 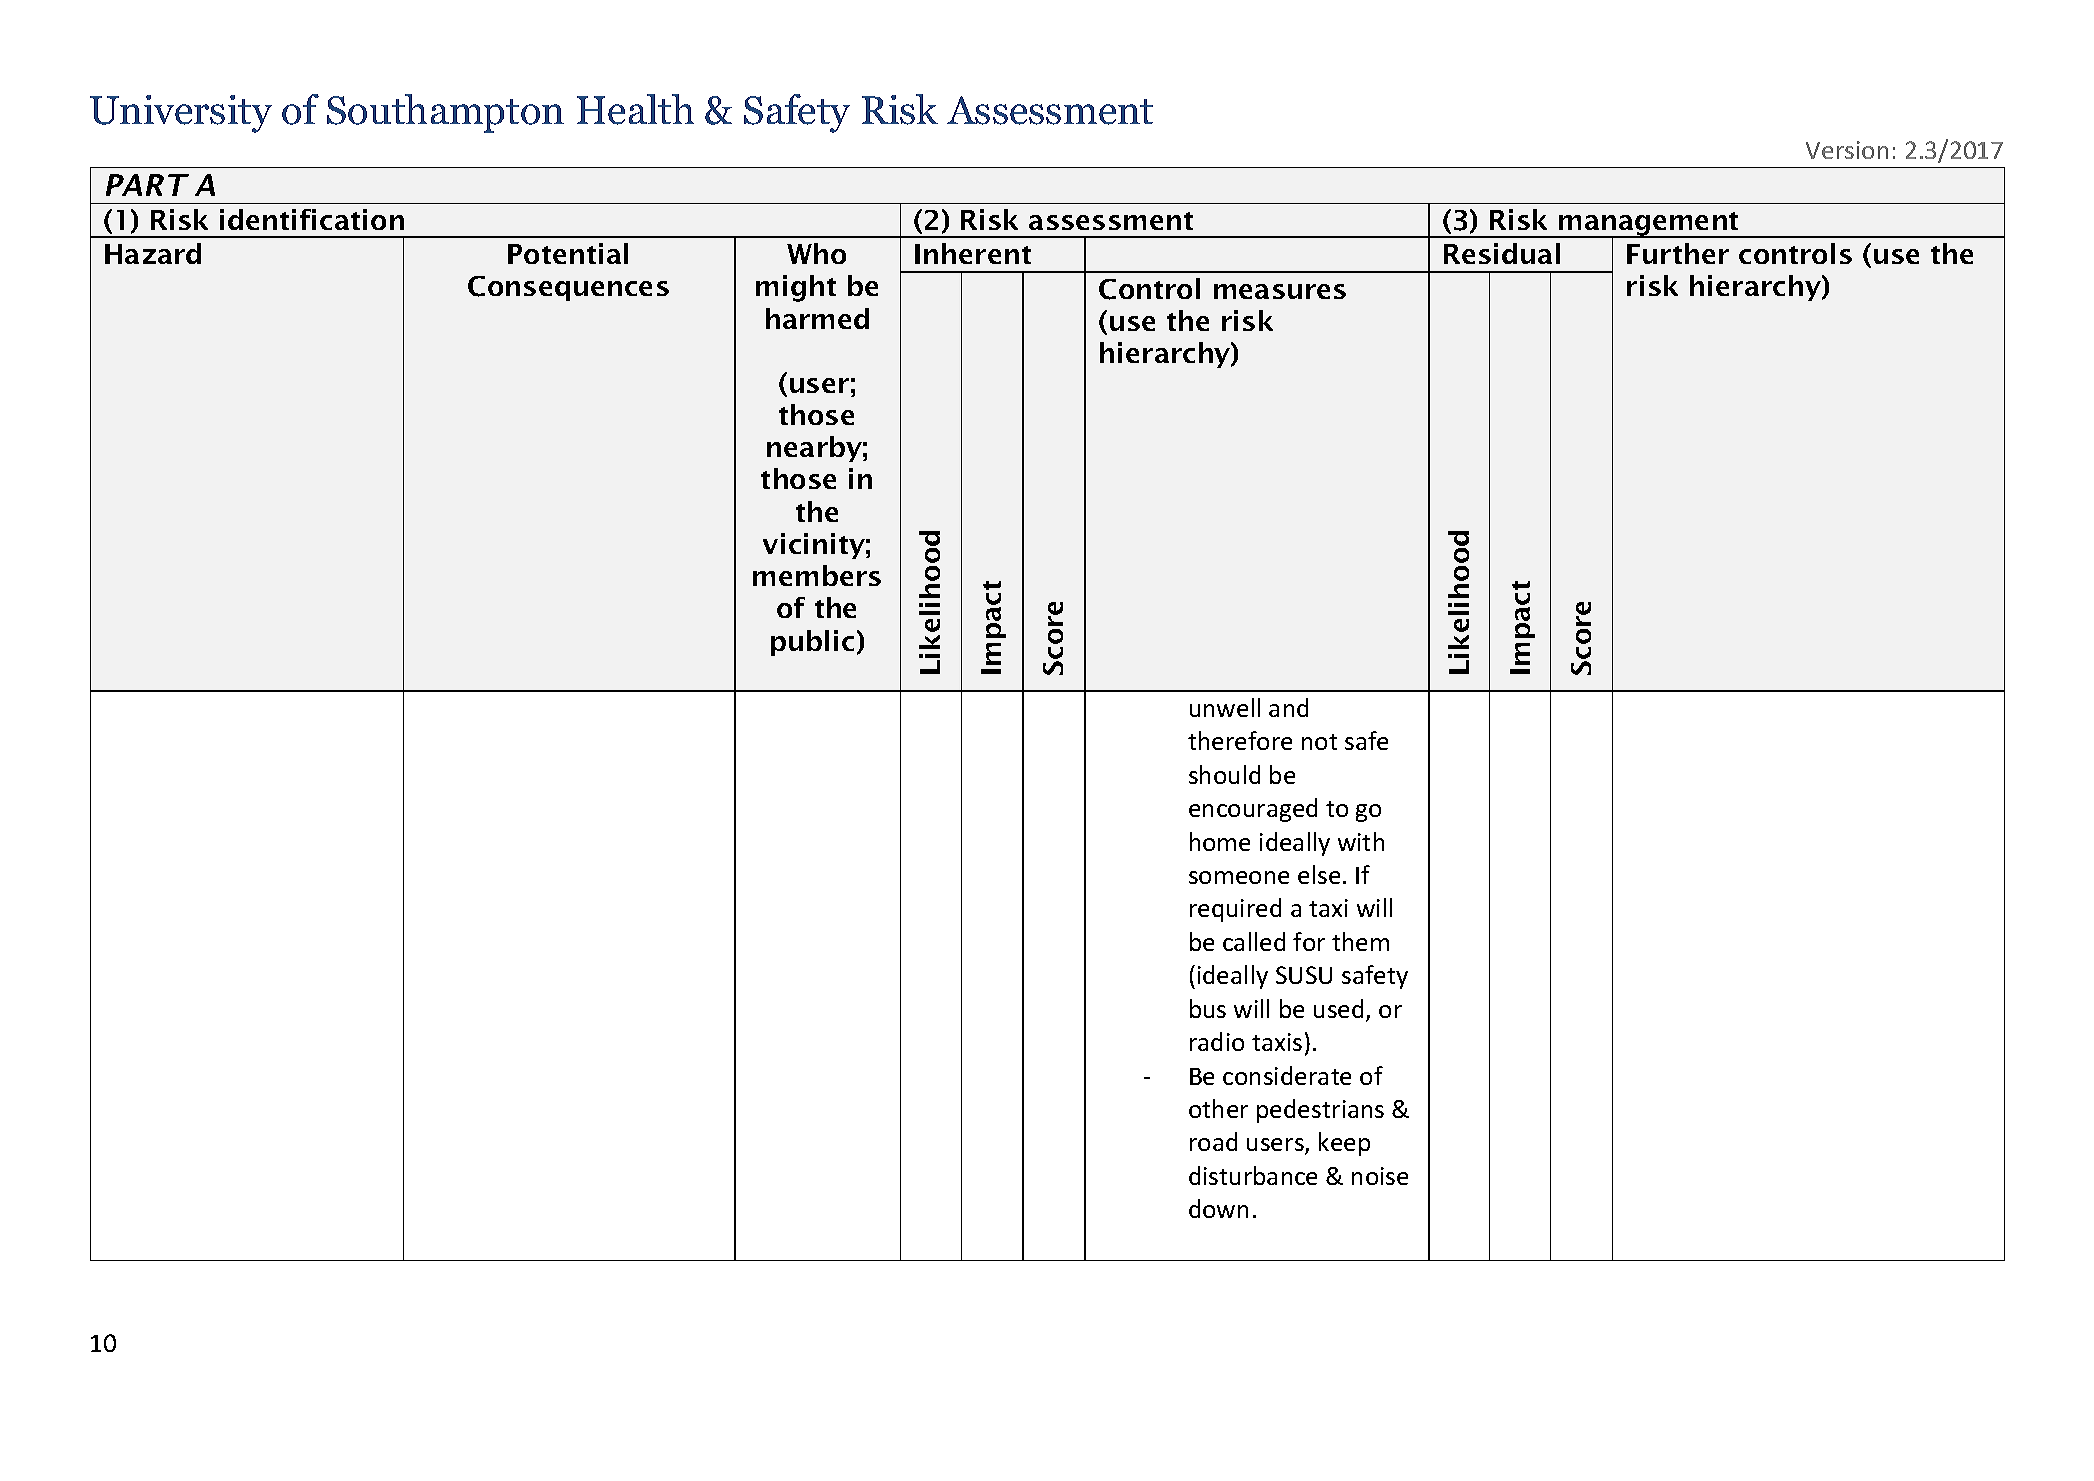 What do you see at coordinates (1235, 910) in the image?
I see `required` at bounding box center [1235, 910].
